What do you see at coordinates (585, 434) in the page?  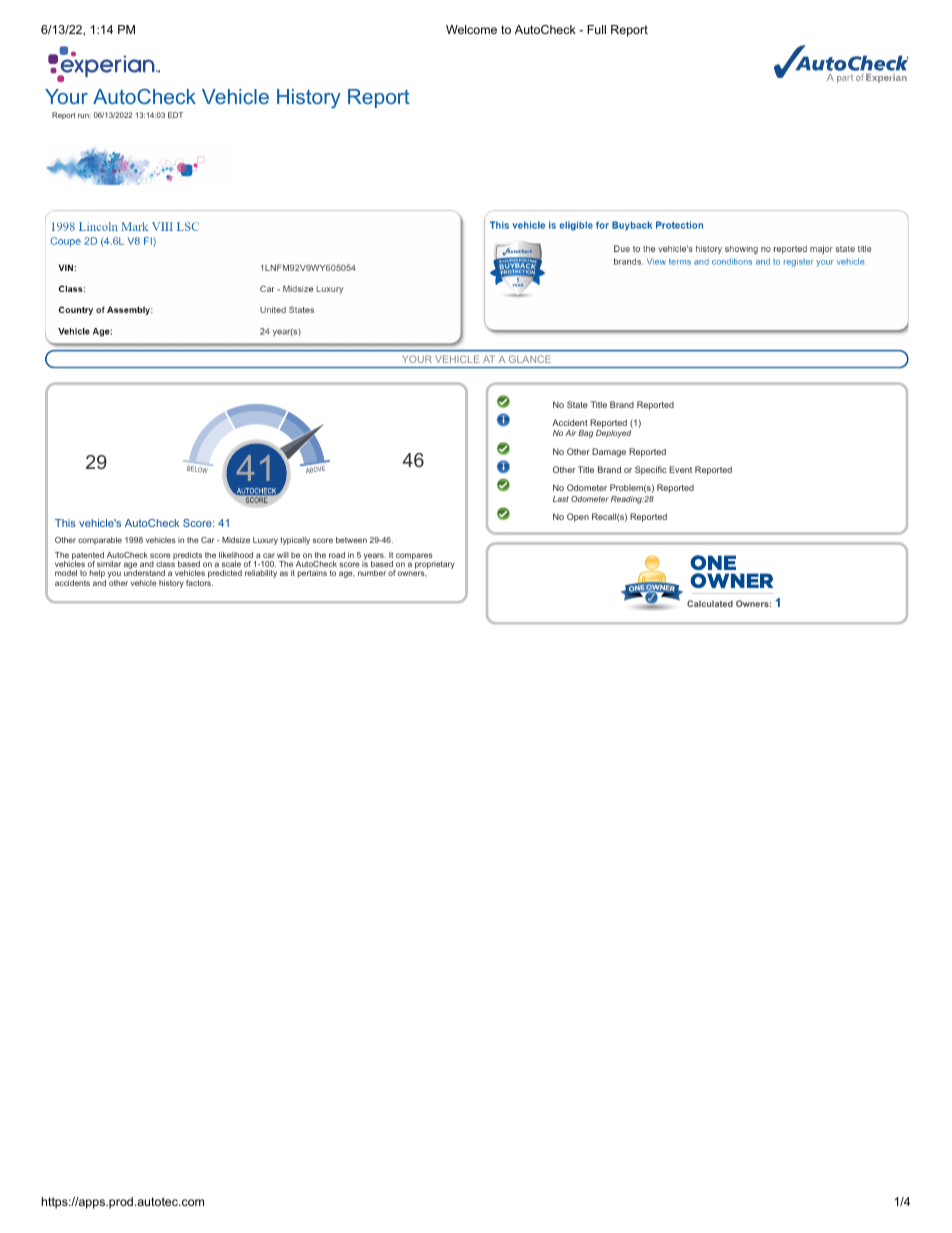 I see `Bag` at bounding box center [585, 434].
